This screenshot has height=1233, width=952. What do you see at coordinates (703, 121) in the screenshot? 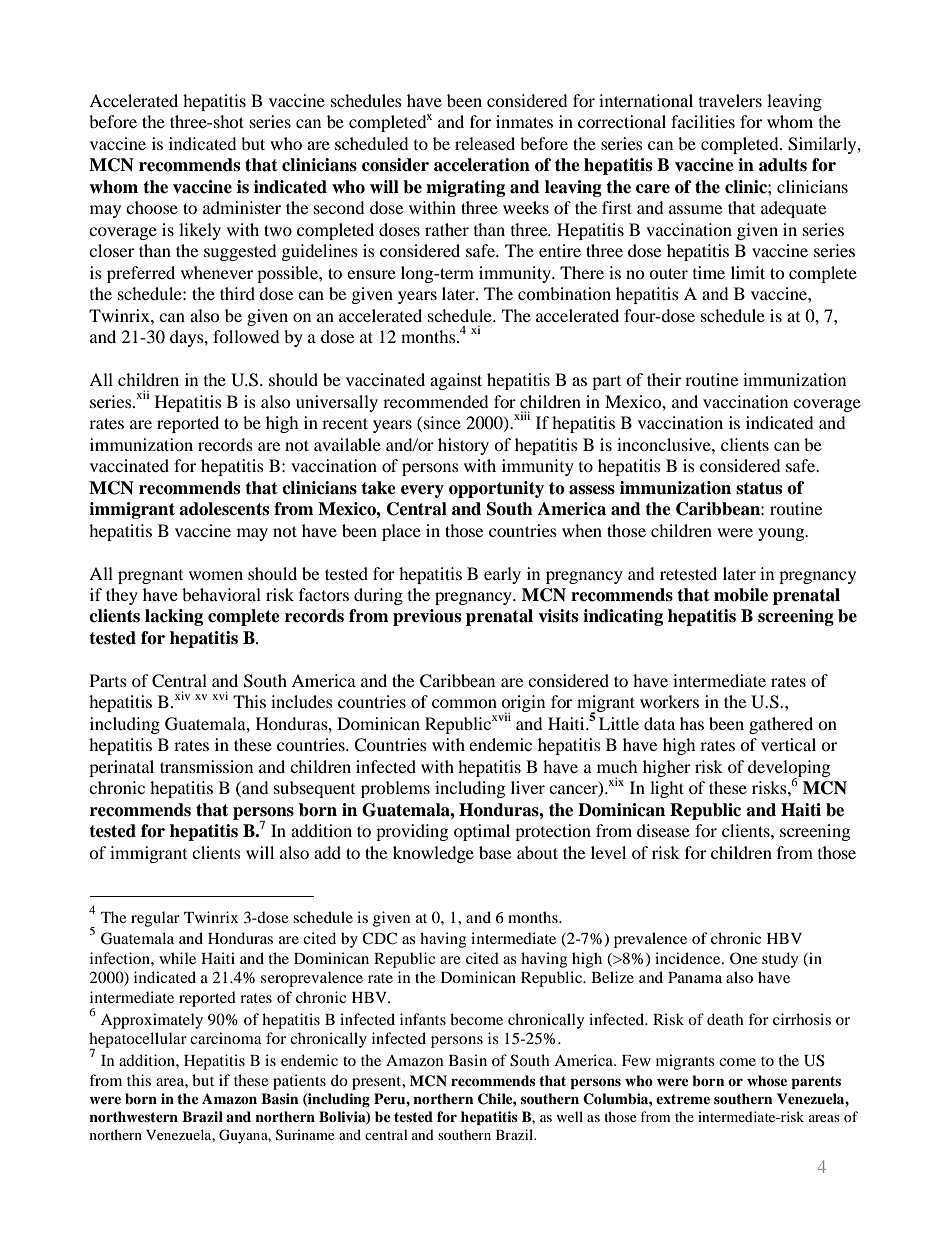
I see `facilities` at bounding box center [703, 121].
